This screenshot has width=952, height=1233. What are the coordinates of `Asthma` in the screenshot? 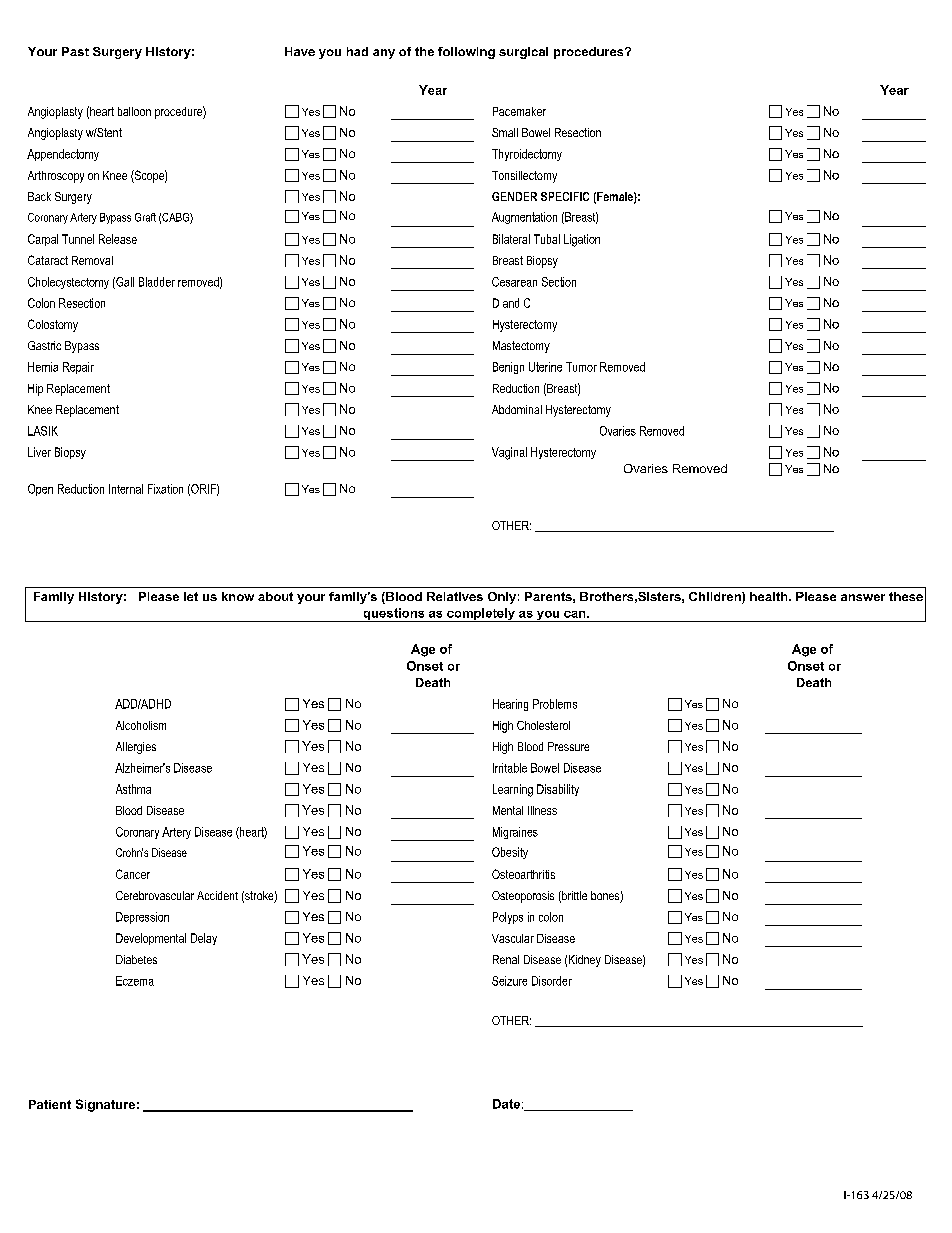 It's located at (133, 789).
